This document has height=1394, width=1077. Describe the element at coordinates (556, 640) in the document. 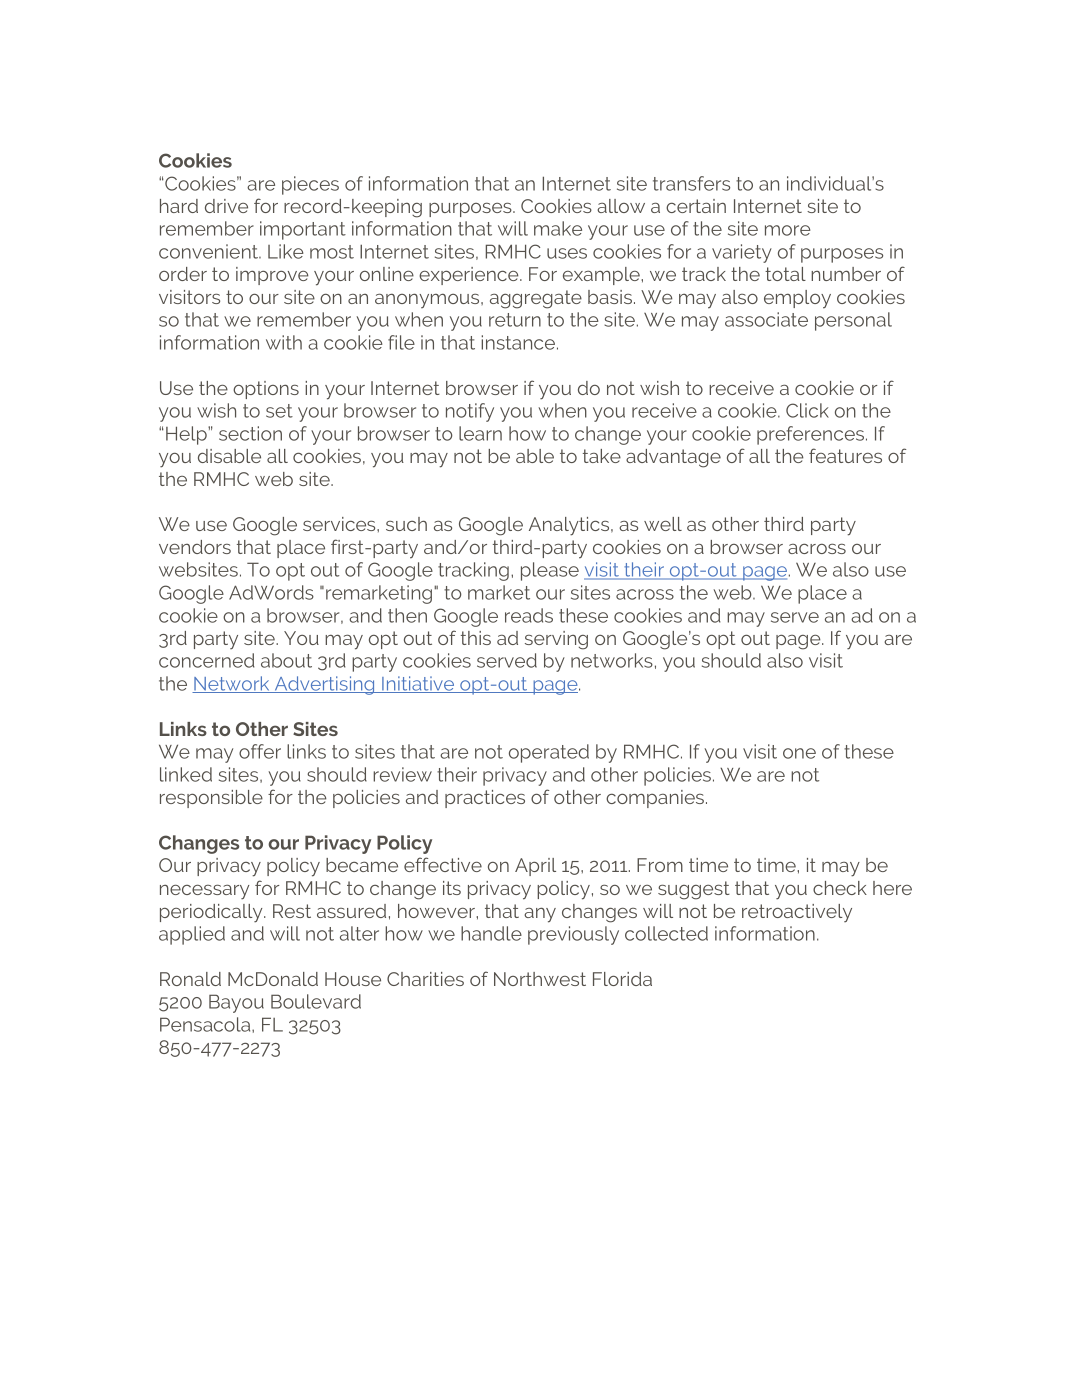

I see `serving` at that location.
